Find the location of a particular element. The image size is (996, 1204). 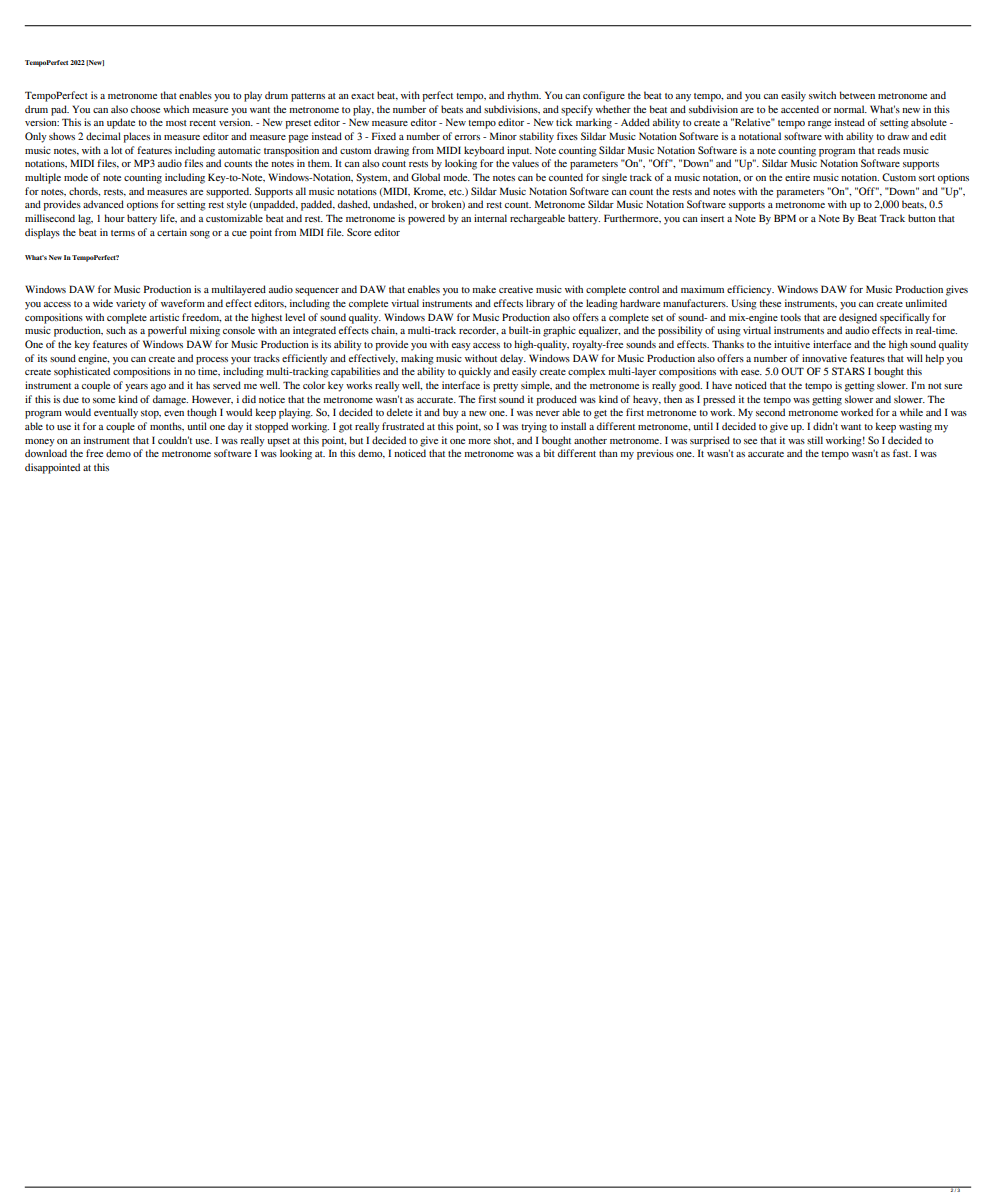

normal is located at coordinates (850, 109).
